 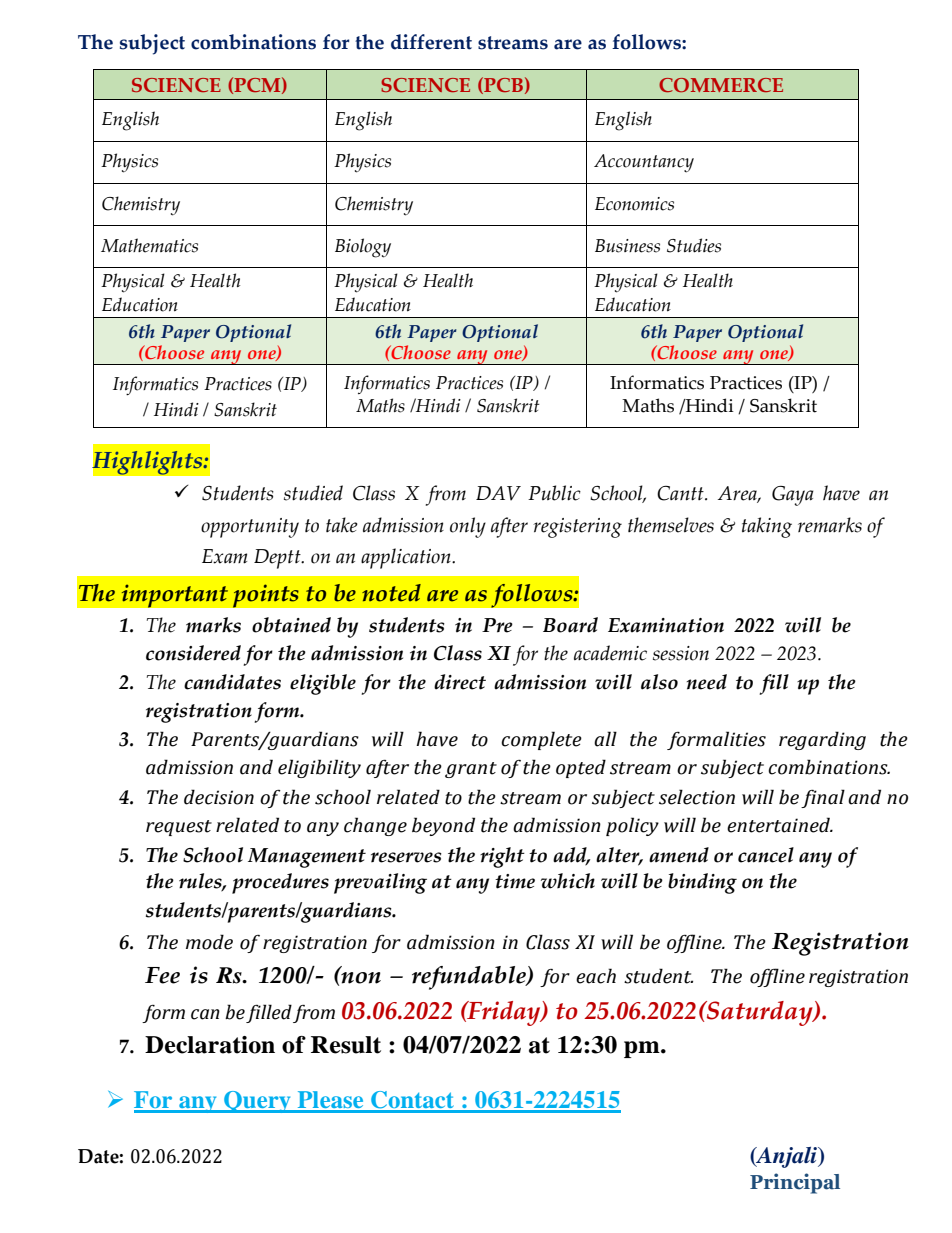 What do you see at coordinates (766, 855) in the image?
I see `cancel` at bounding box center [766, 855].
